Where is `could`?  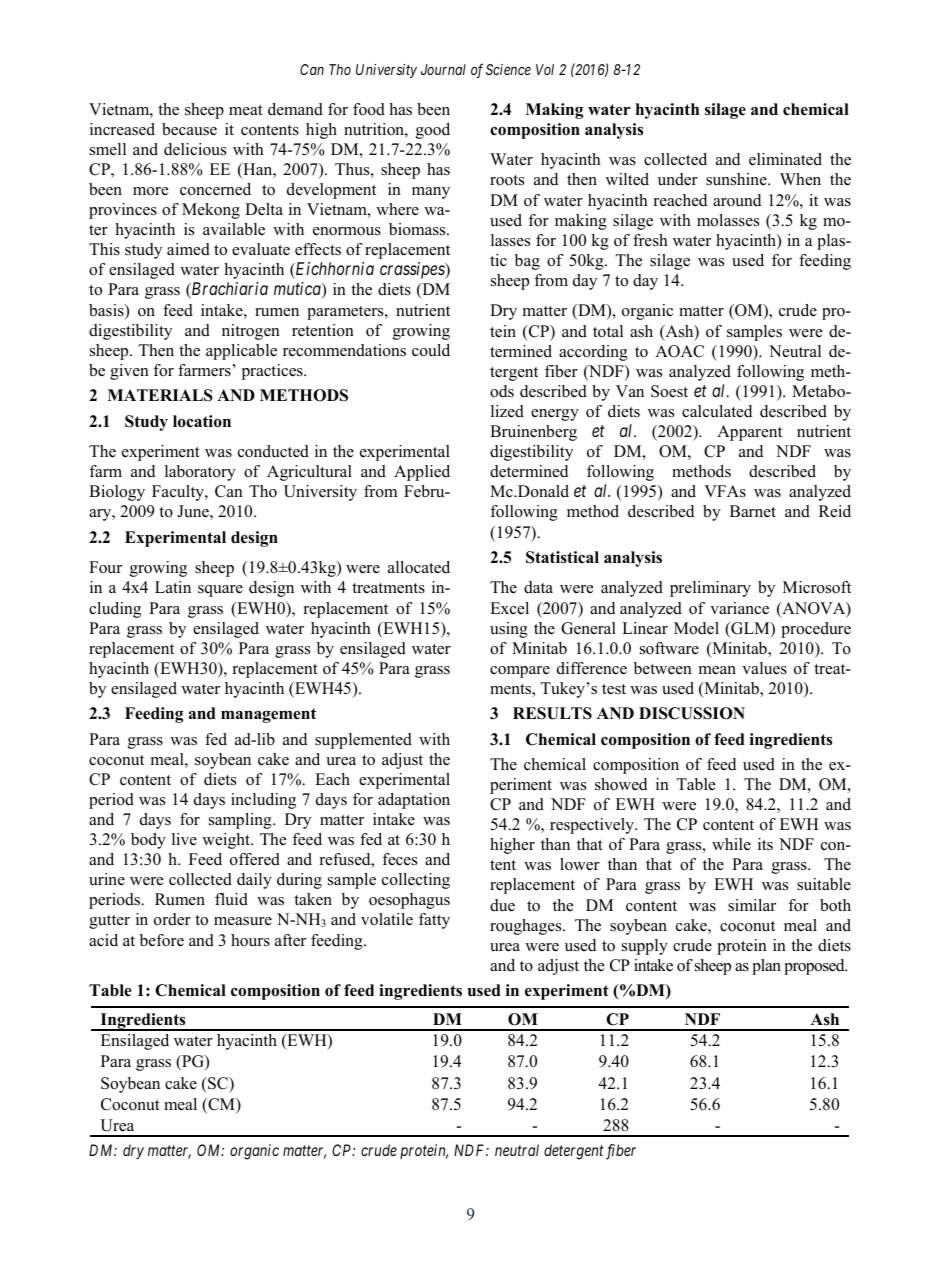
could is located at coordinates (431, 350).
